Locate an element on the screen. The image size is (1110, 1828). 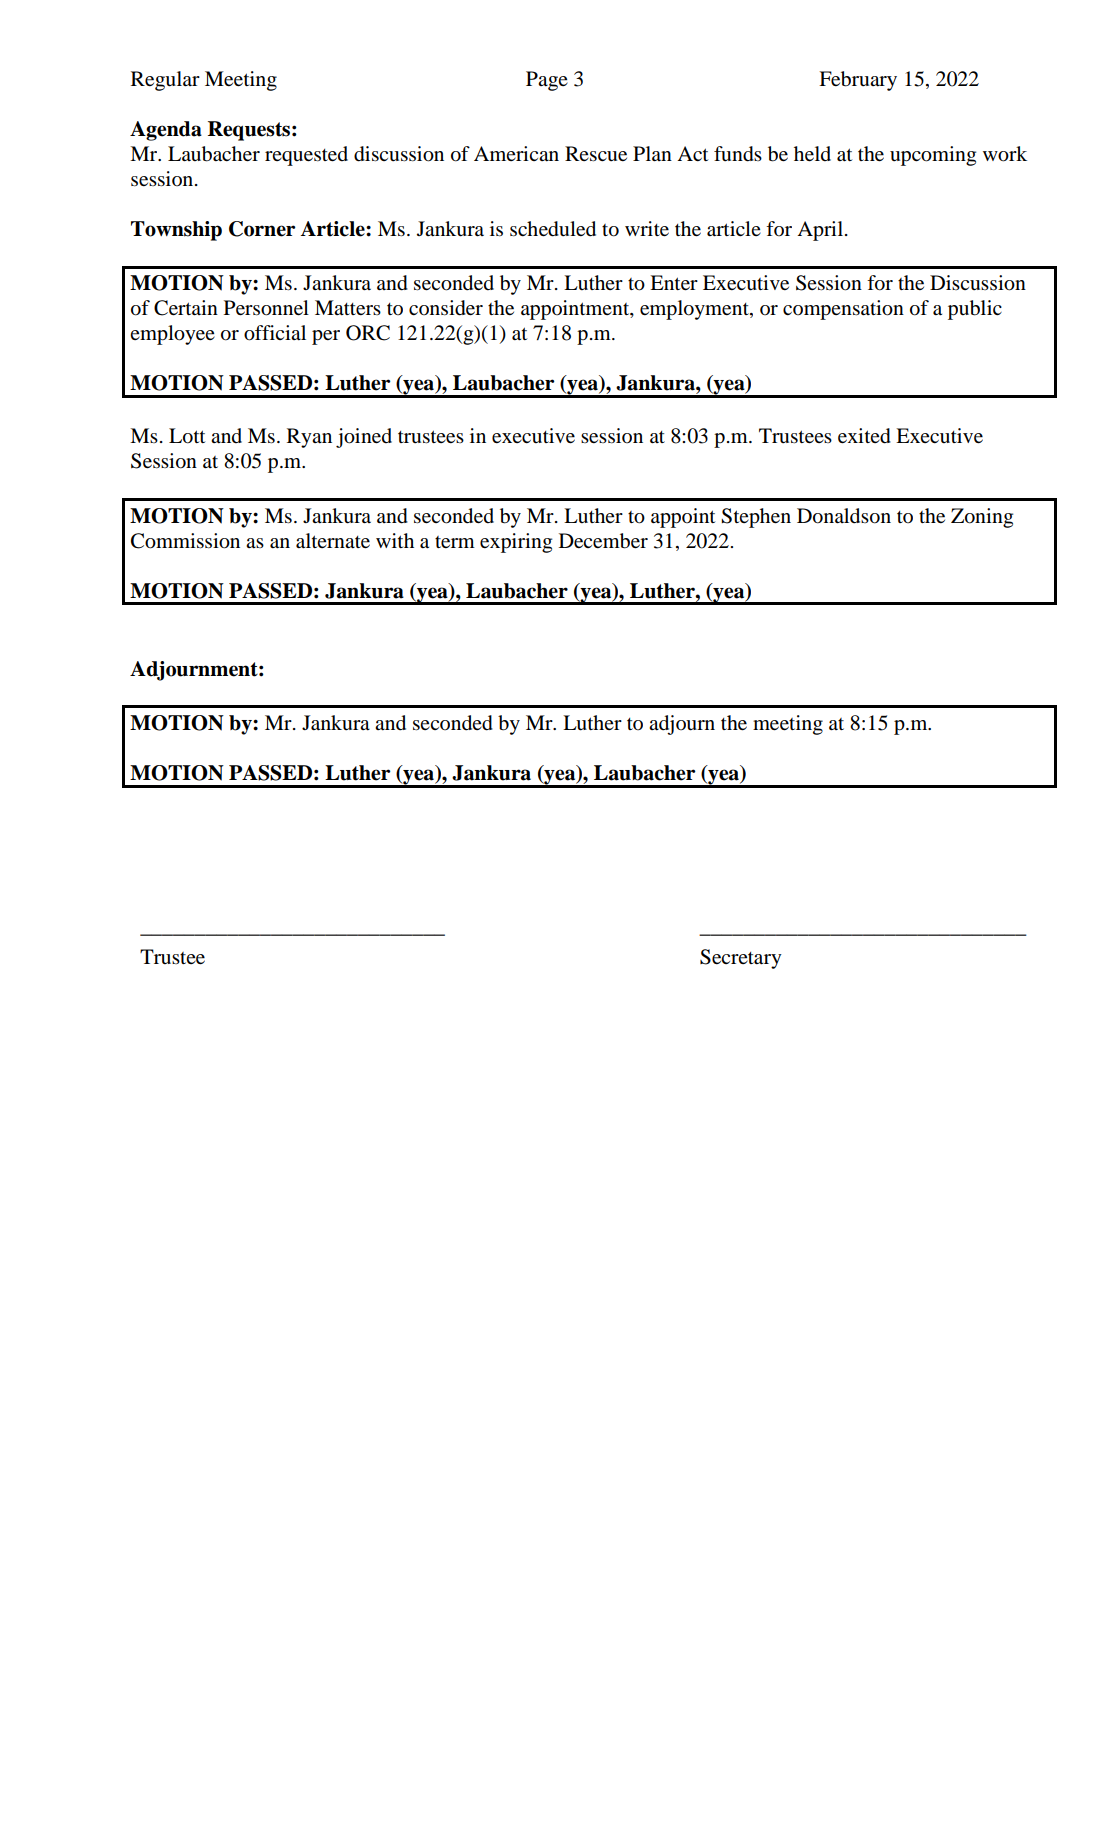
December is located at coordinates (603, 541).
